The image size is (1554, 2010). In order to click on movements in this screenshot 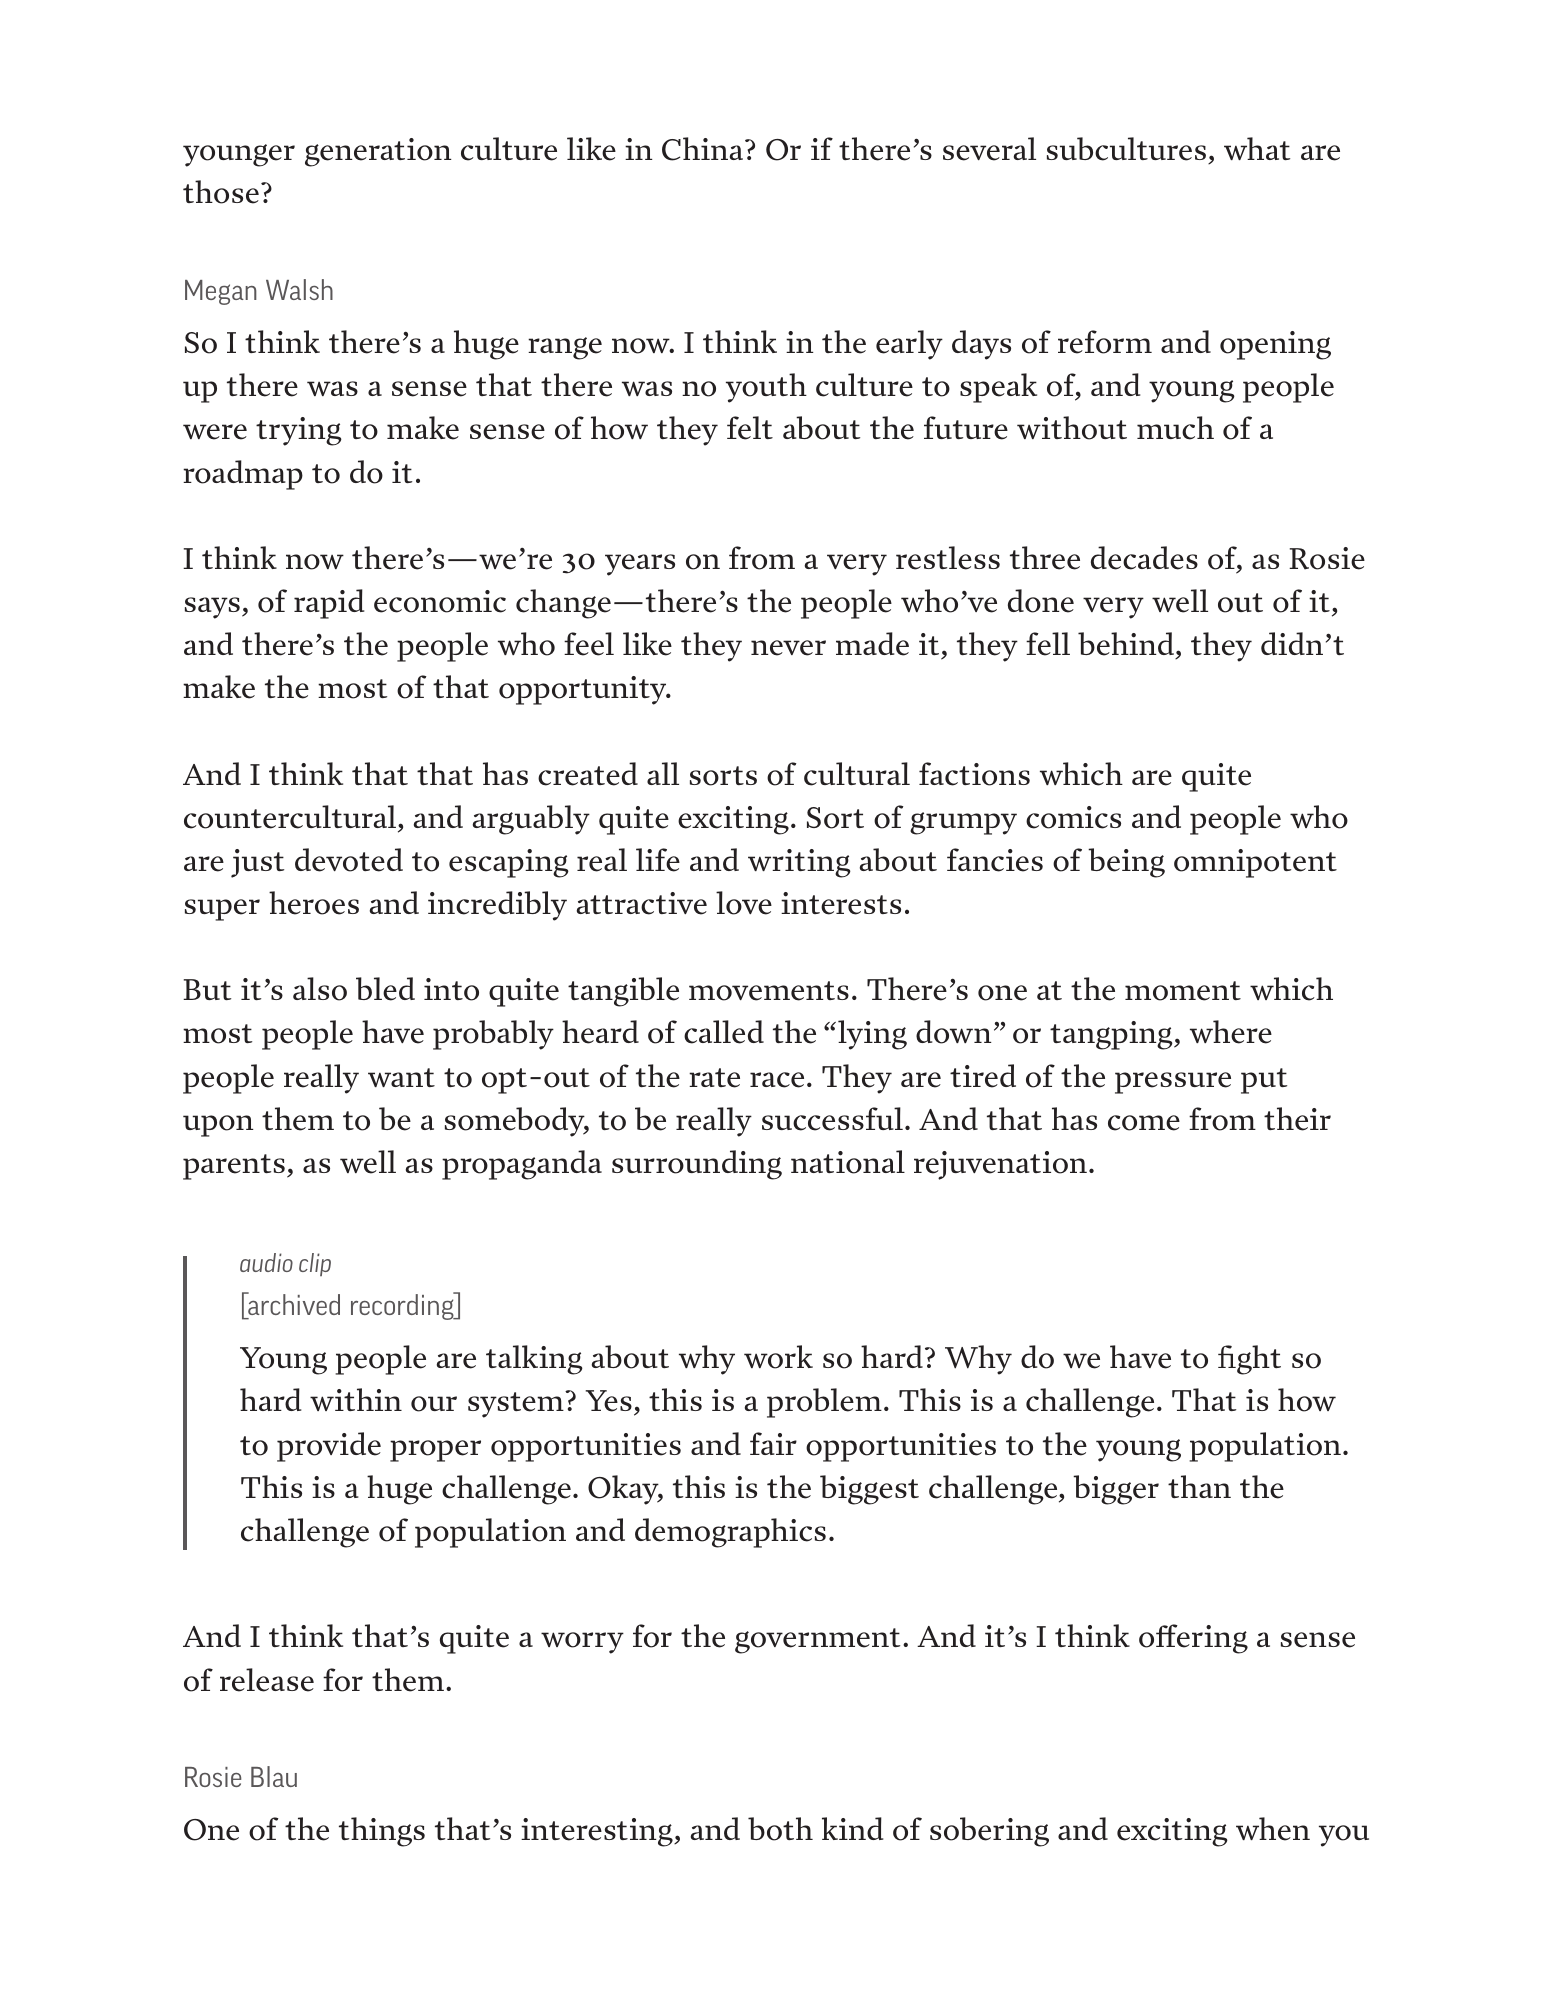, I will do `click(769, 991)`.
